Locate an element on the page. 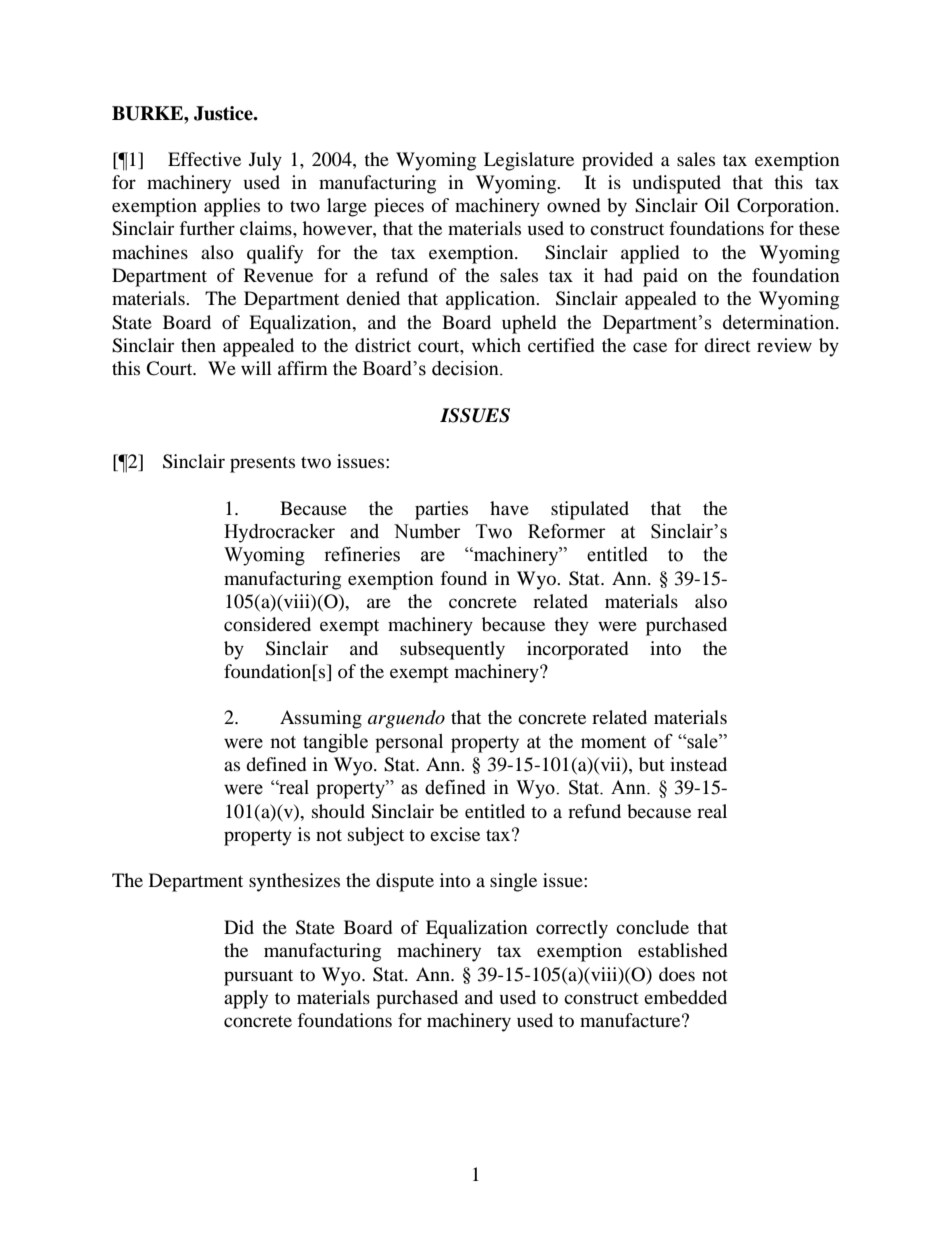  Oil is located at coordinates (717, 205).
